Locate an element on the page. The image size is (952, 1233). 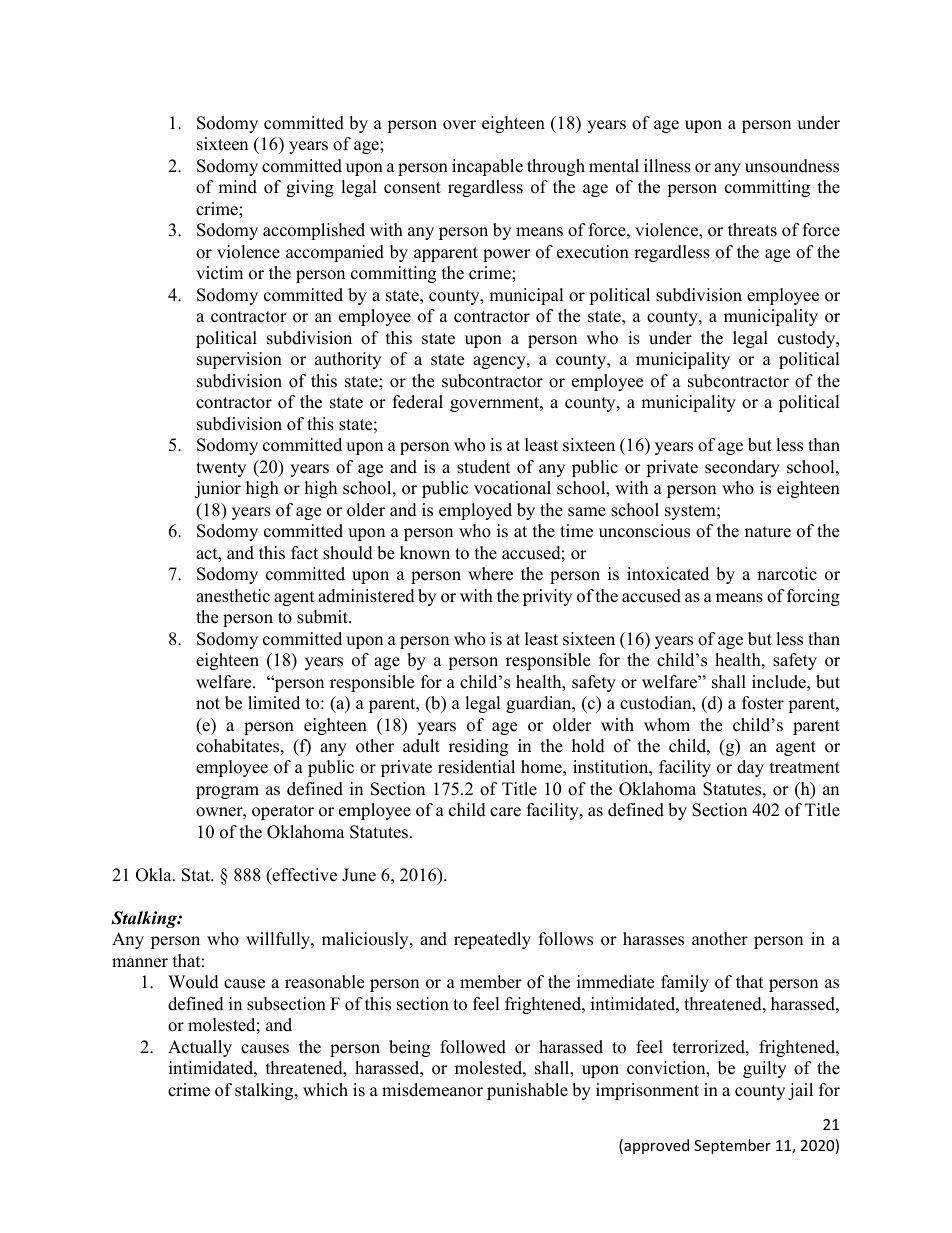
September is located at coordinates (732, 1146).
